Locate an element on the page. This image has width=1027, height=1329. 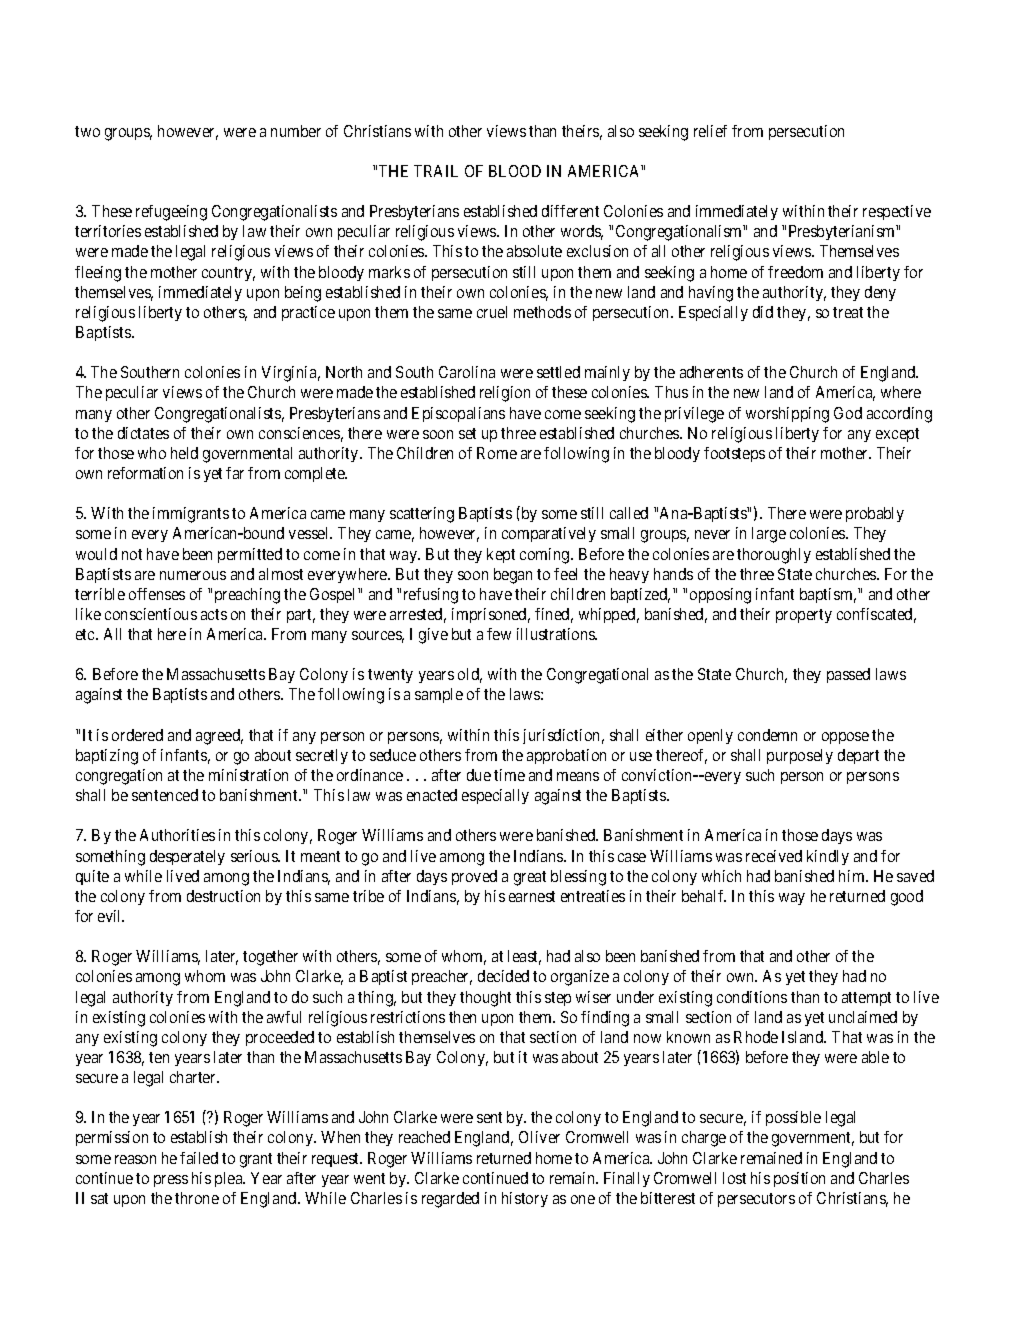
failed is located at coordinates (199, 1158).
